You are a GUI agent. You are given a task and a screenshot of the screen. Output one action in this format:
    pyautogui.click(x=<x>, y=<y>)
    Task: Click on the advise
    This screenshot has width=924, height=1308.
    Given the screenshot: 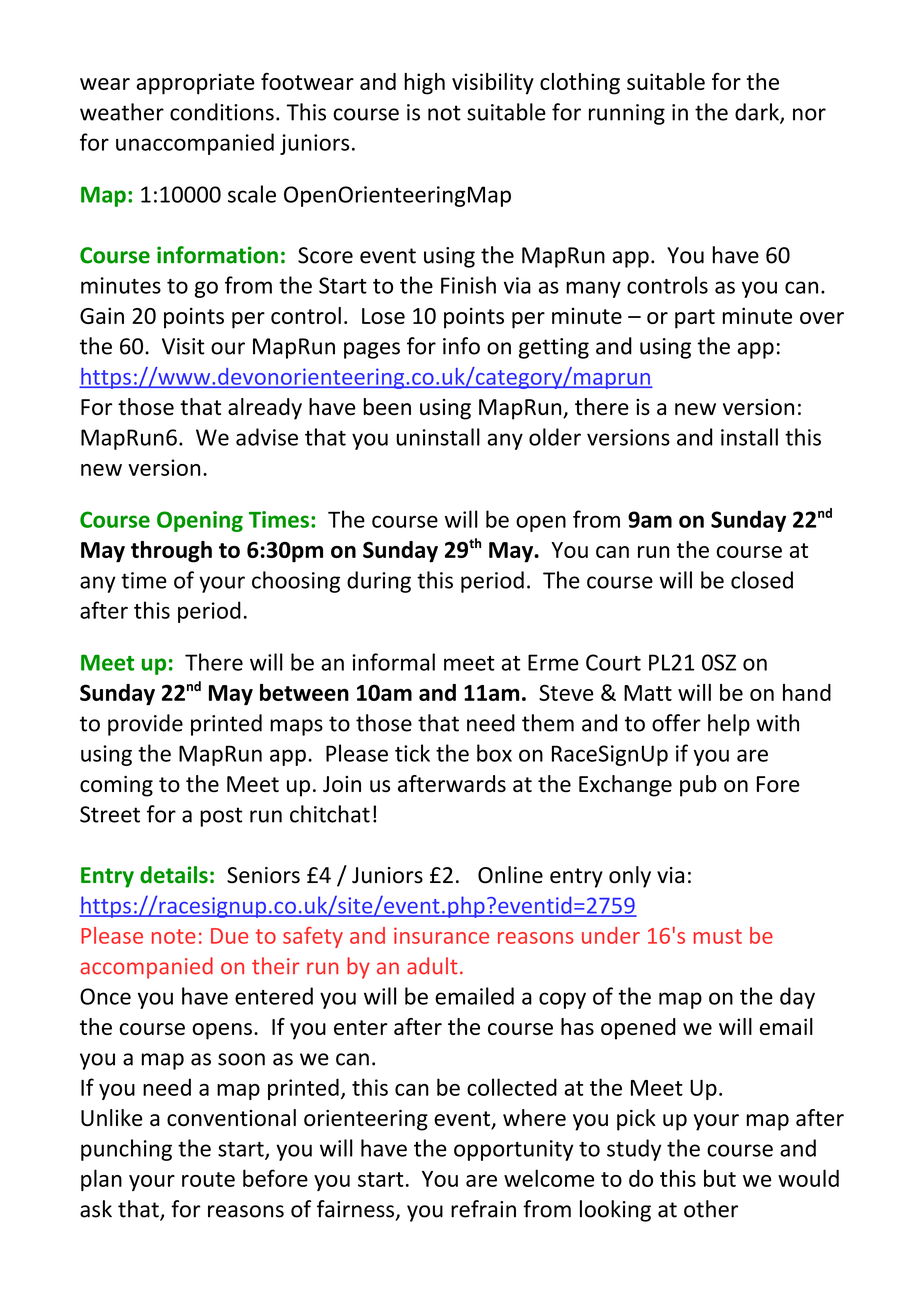 What is the action you would take?
    pyautogui.click(x=267, y=437)
